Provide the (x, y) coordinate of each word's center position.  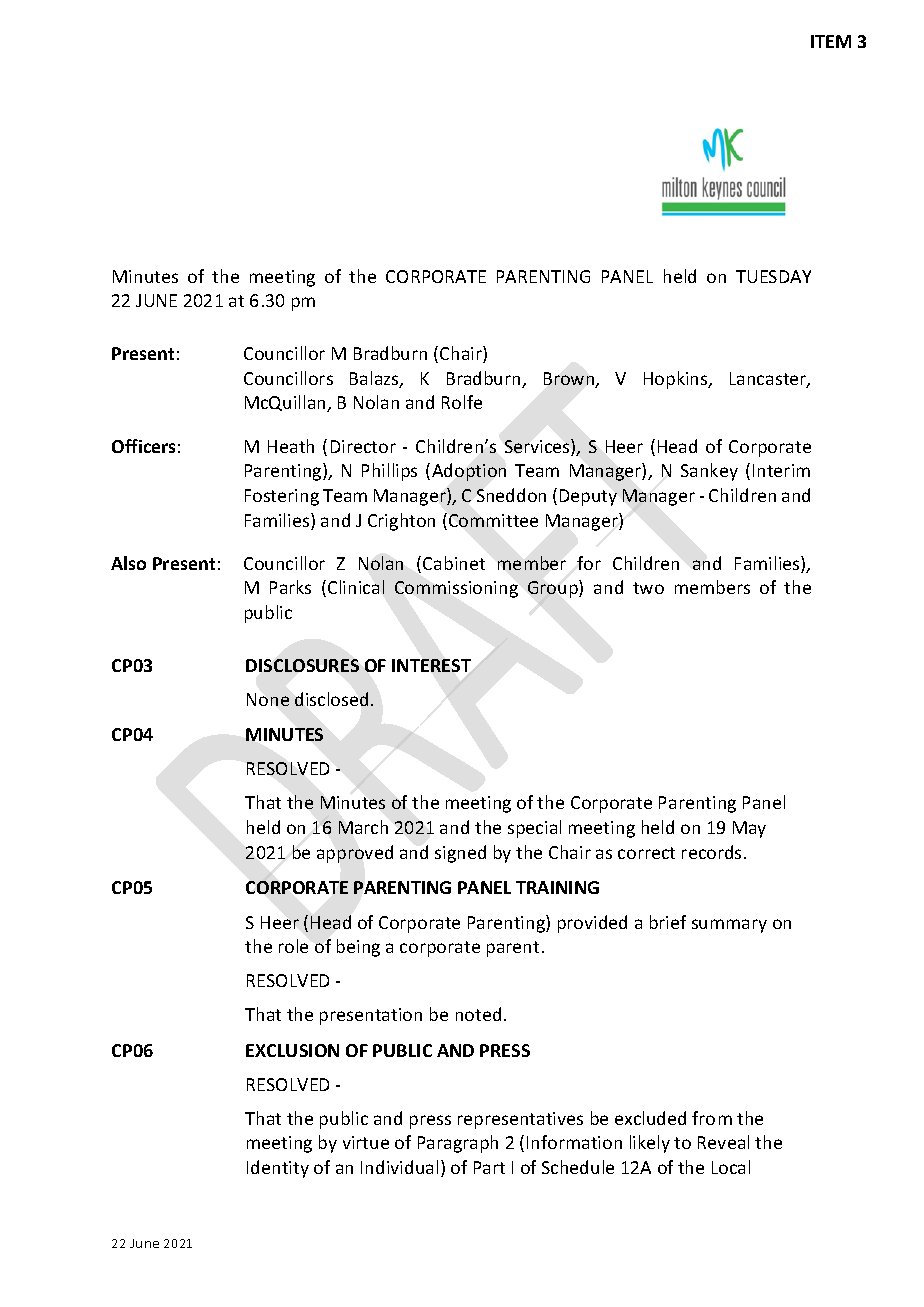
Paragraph (458, 1144)
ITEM (831, 41)
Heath (291, 446)
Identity (278, 1169)
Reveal (723, 1142)
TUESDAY (773, 276)
